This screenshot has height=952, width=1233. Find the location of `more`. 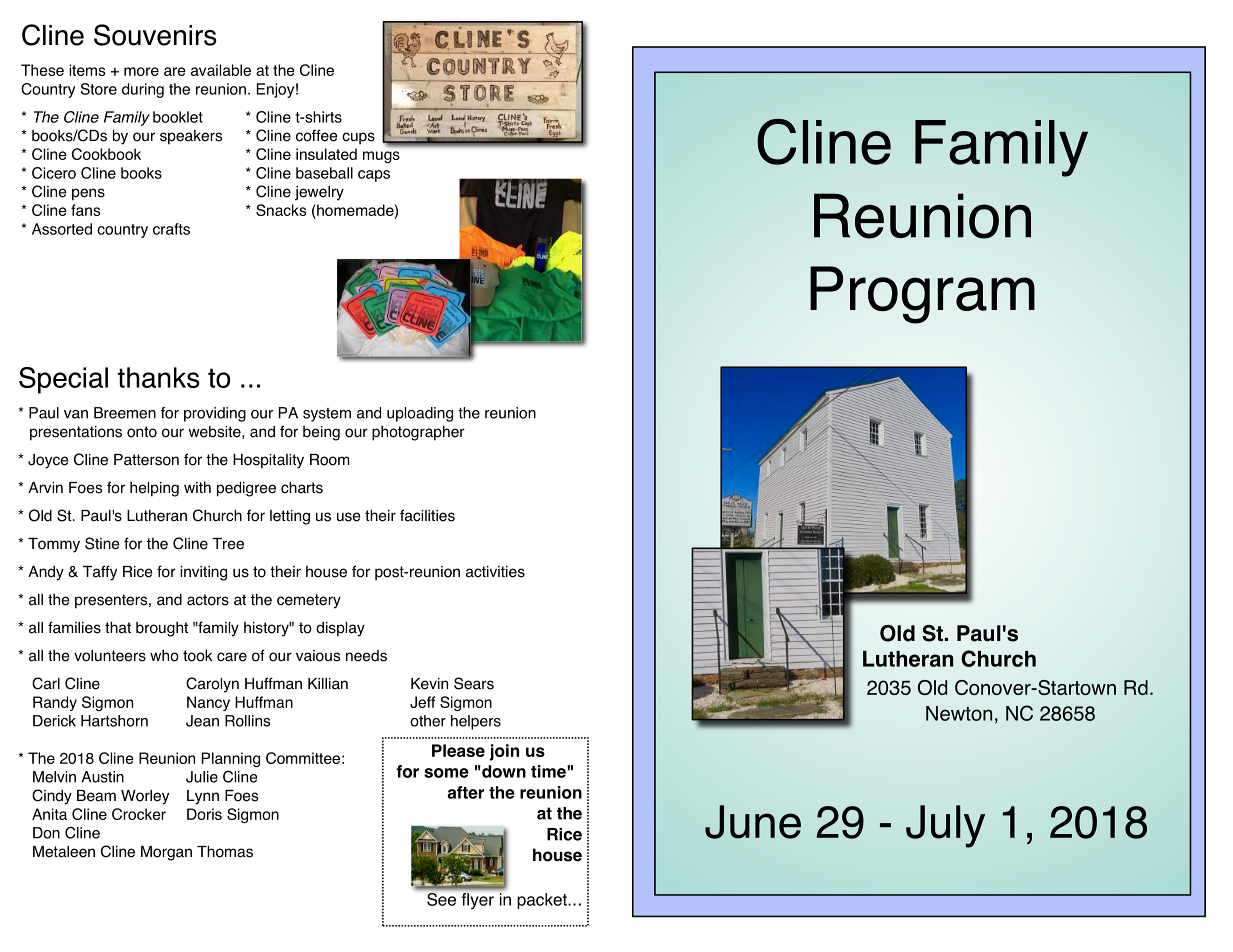

more is located at coordinates (141, 71).
